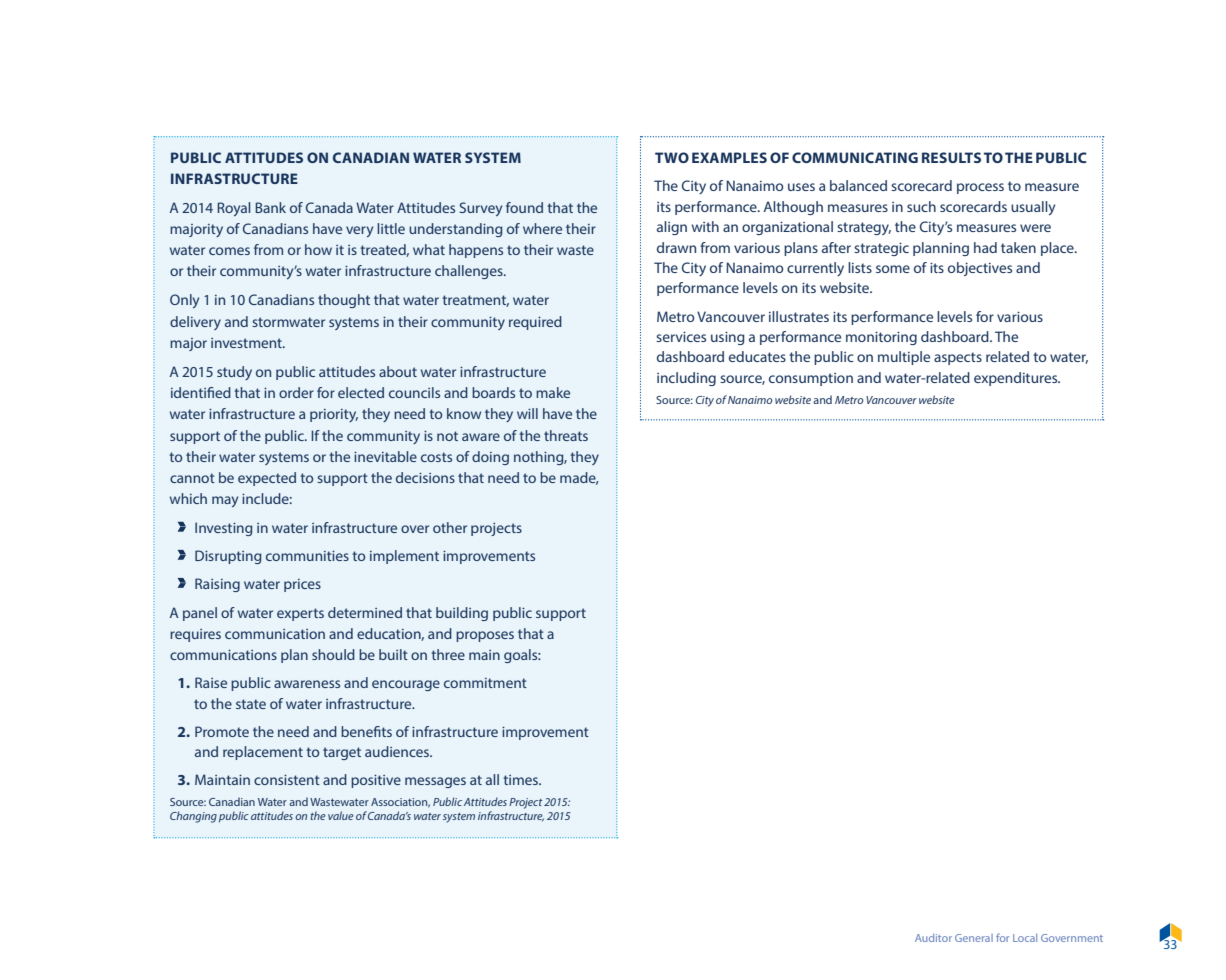 The height and width of the document is (980, 1226). Describe the element at coordinates (485, 636) in the document. I see `proposes` at that location.
